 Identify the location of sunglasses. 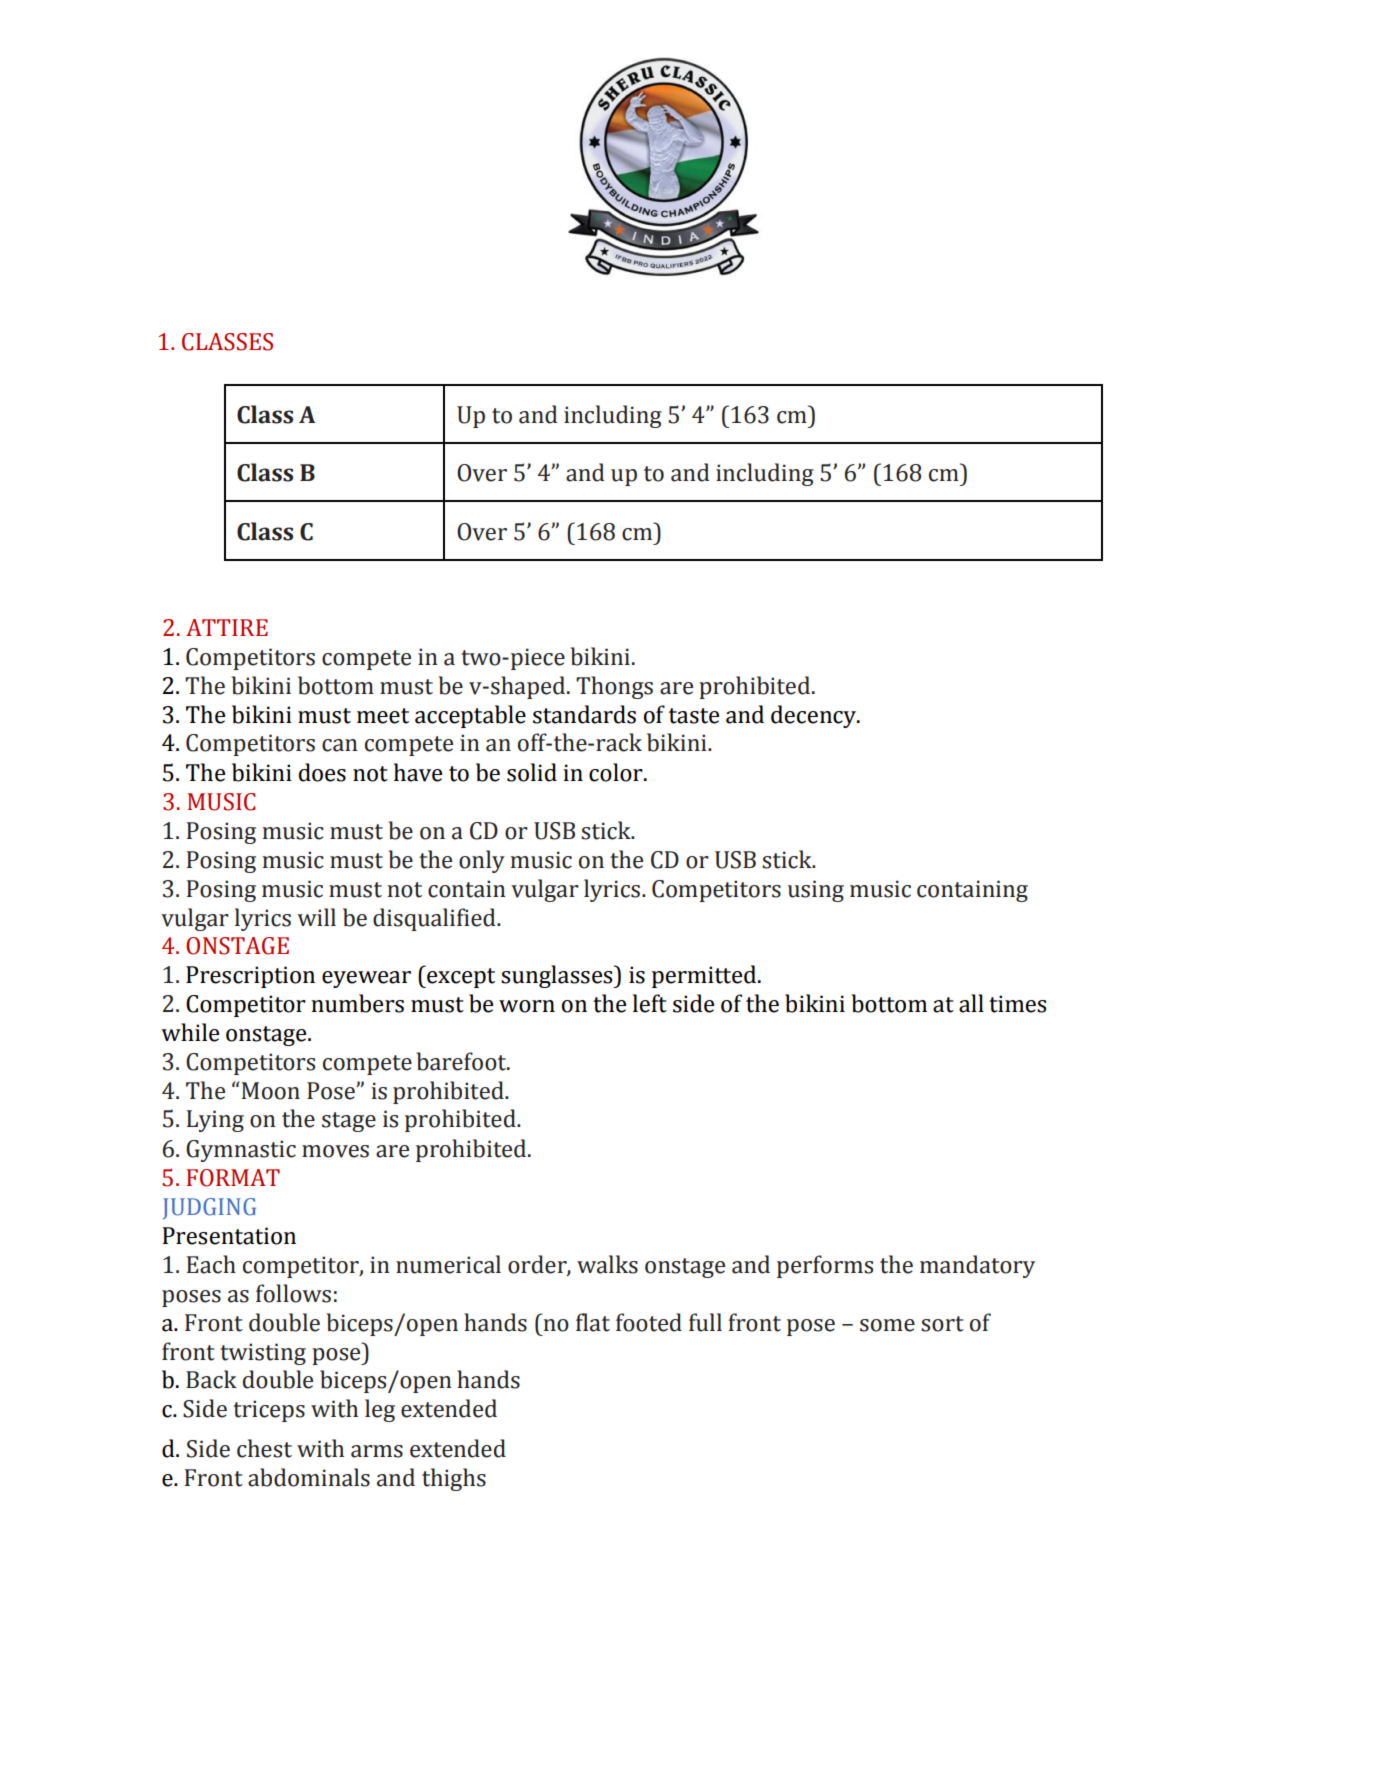
(558, 976).
